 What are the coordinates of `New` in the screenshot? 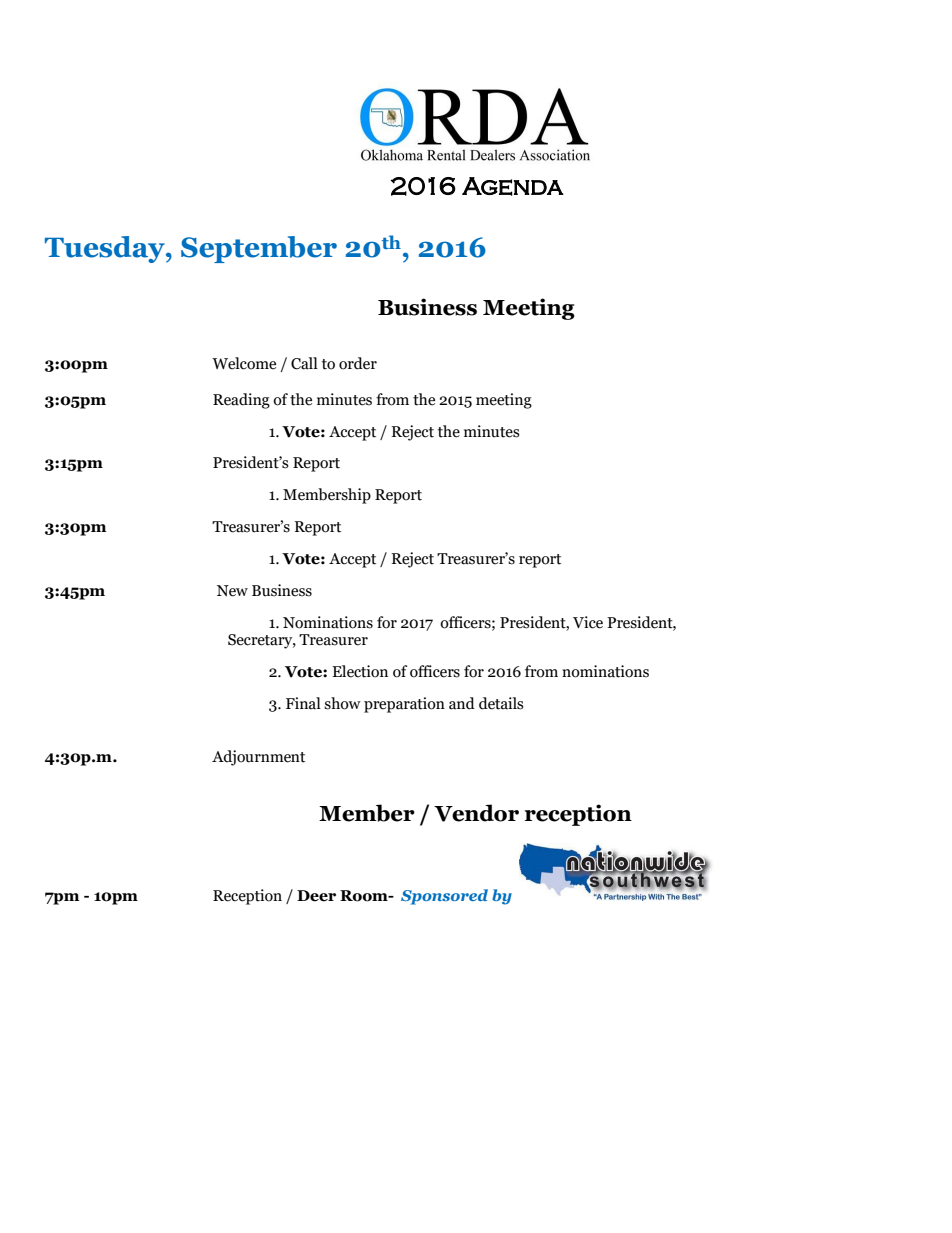 It's located at (232, 591).
